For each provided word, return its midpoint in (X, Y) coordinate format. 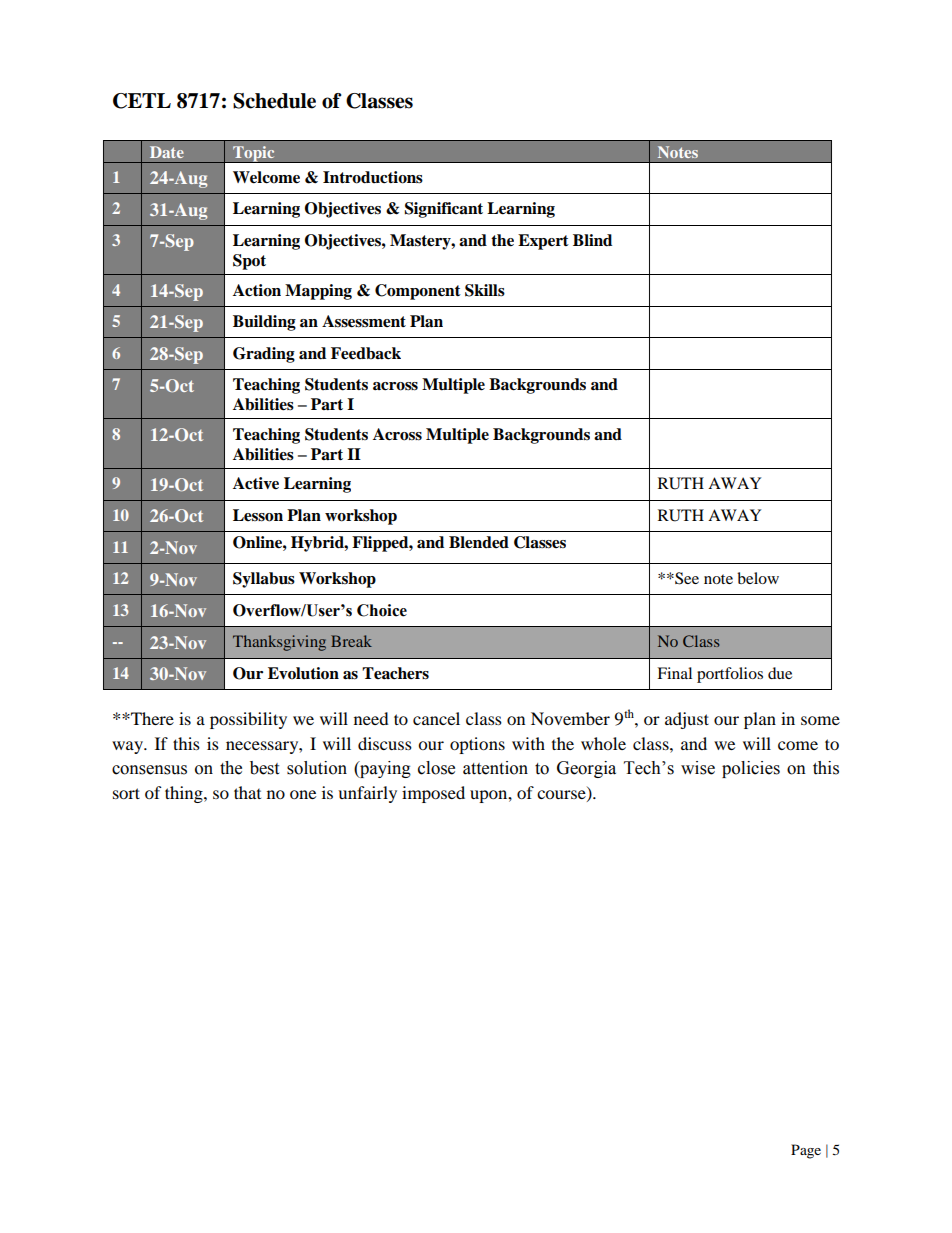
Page (806, 1151)
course (562, 796)
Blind (592, 240)
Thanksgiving (279, 643)
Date (167, 152)
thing (185, 794)
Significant (444, 210)
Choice (382, 610)
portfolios (730, 675)
